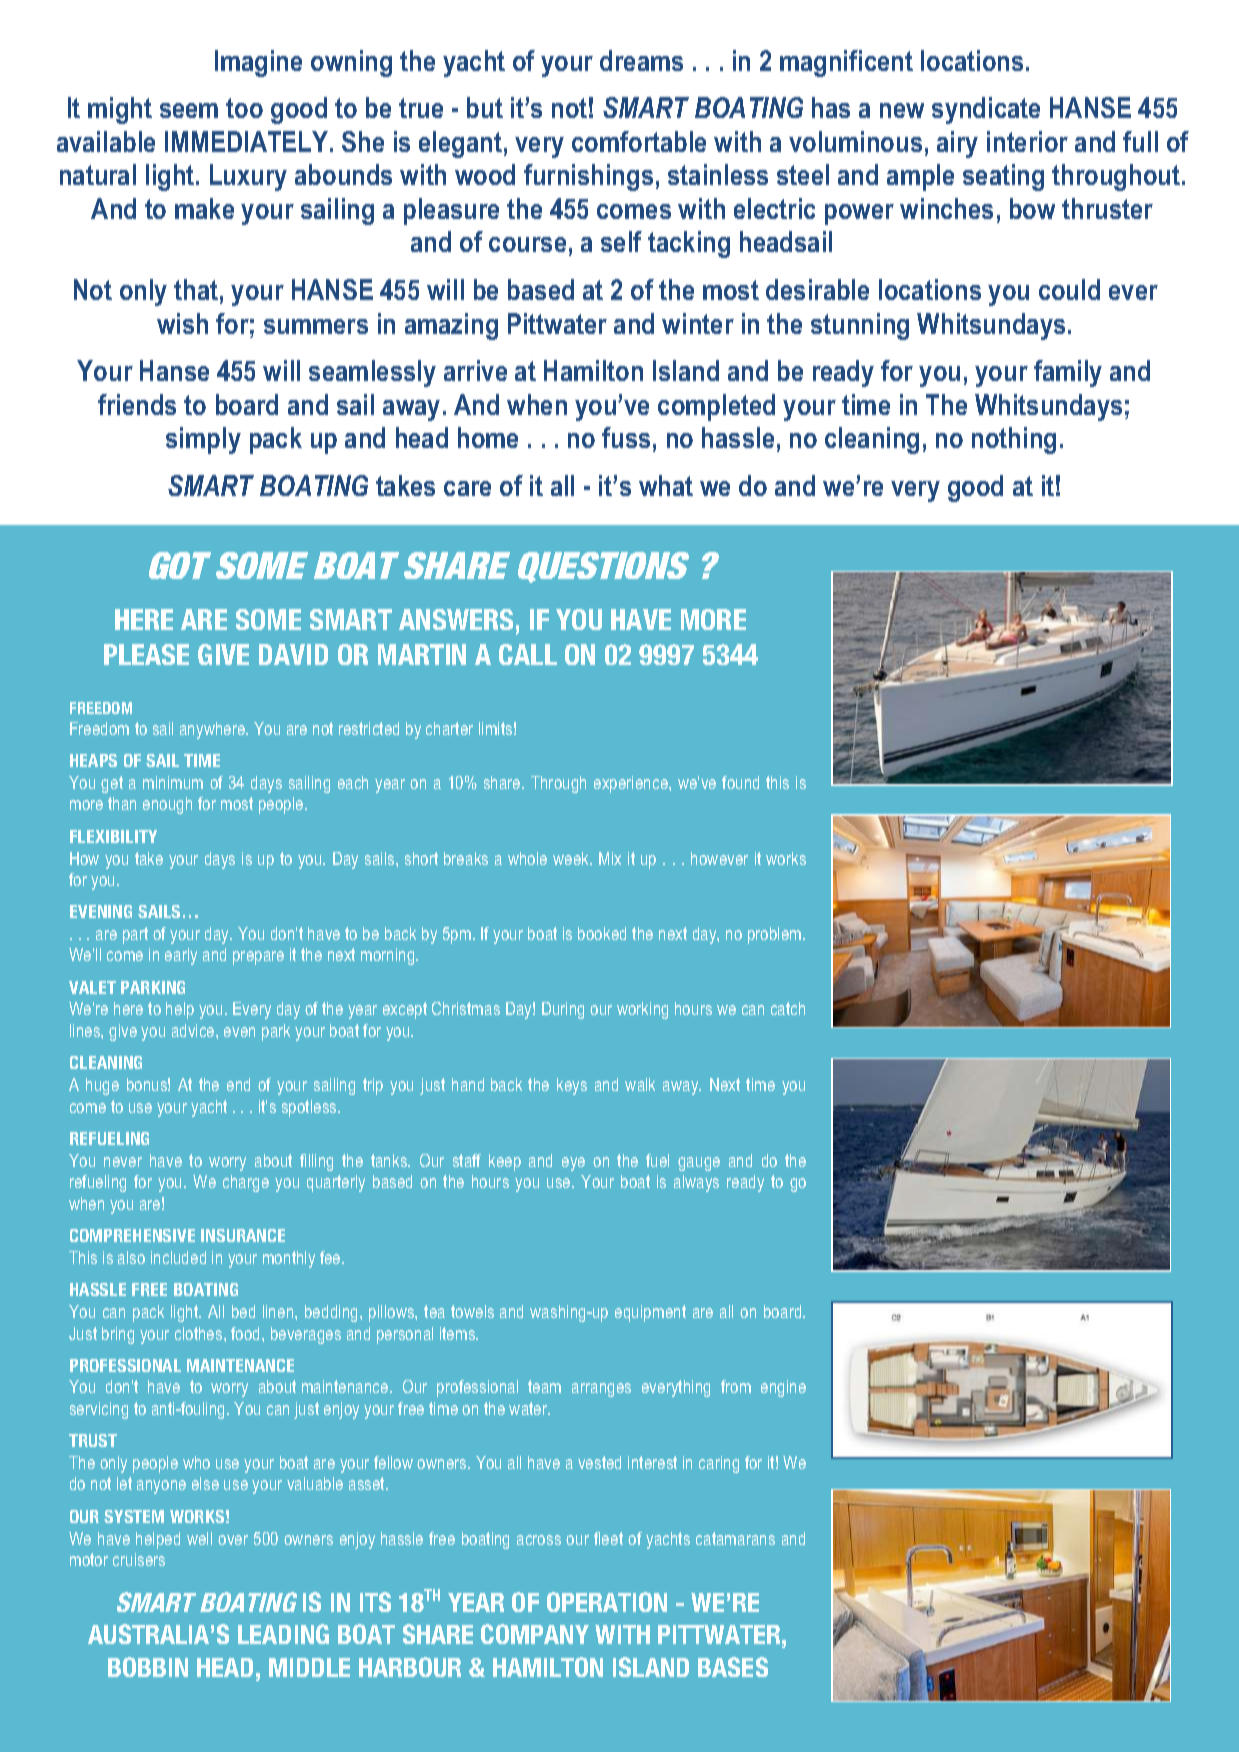 The width and height of the page is (1239, 1752). I want to click on comfortable, so click(639, 141).
